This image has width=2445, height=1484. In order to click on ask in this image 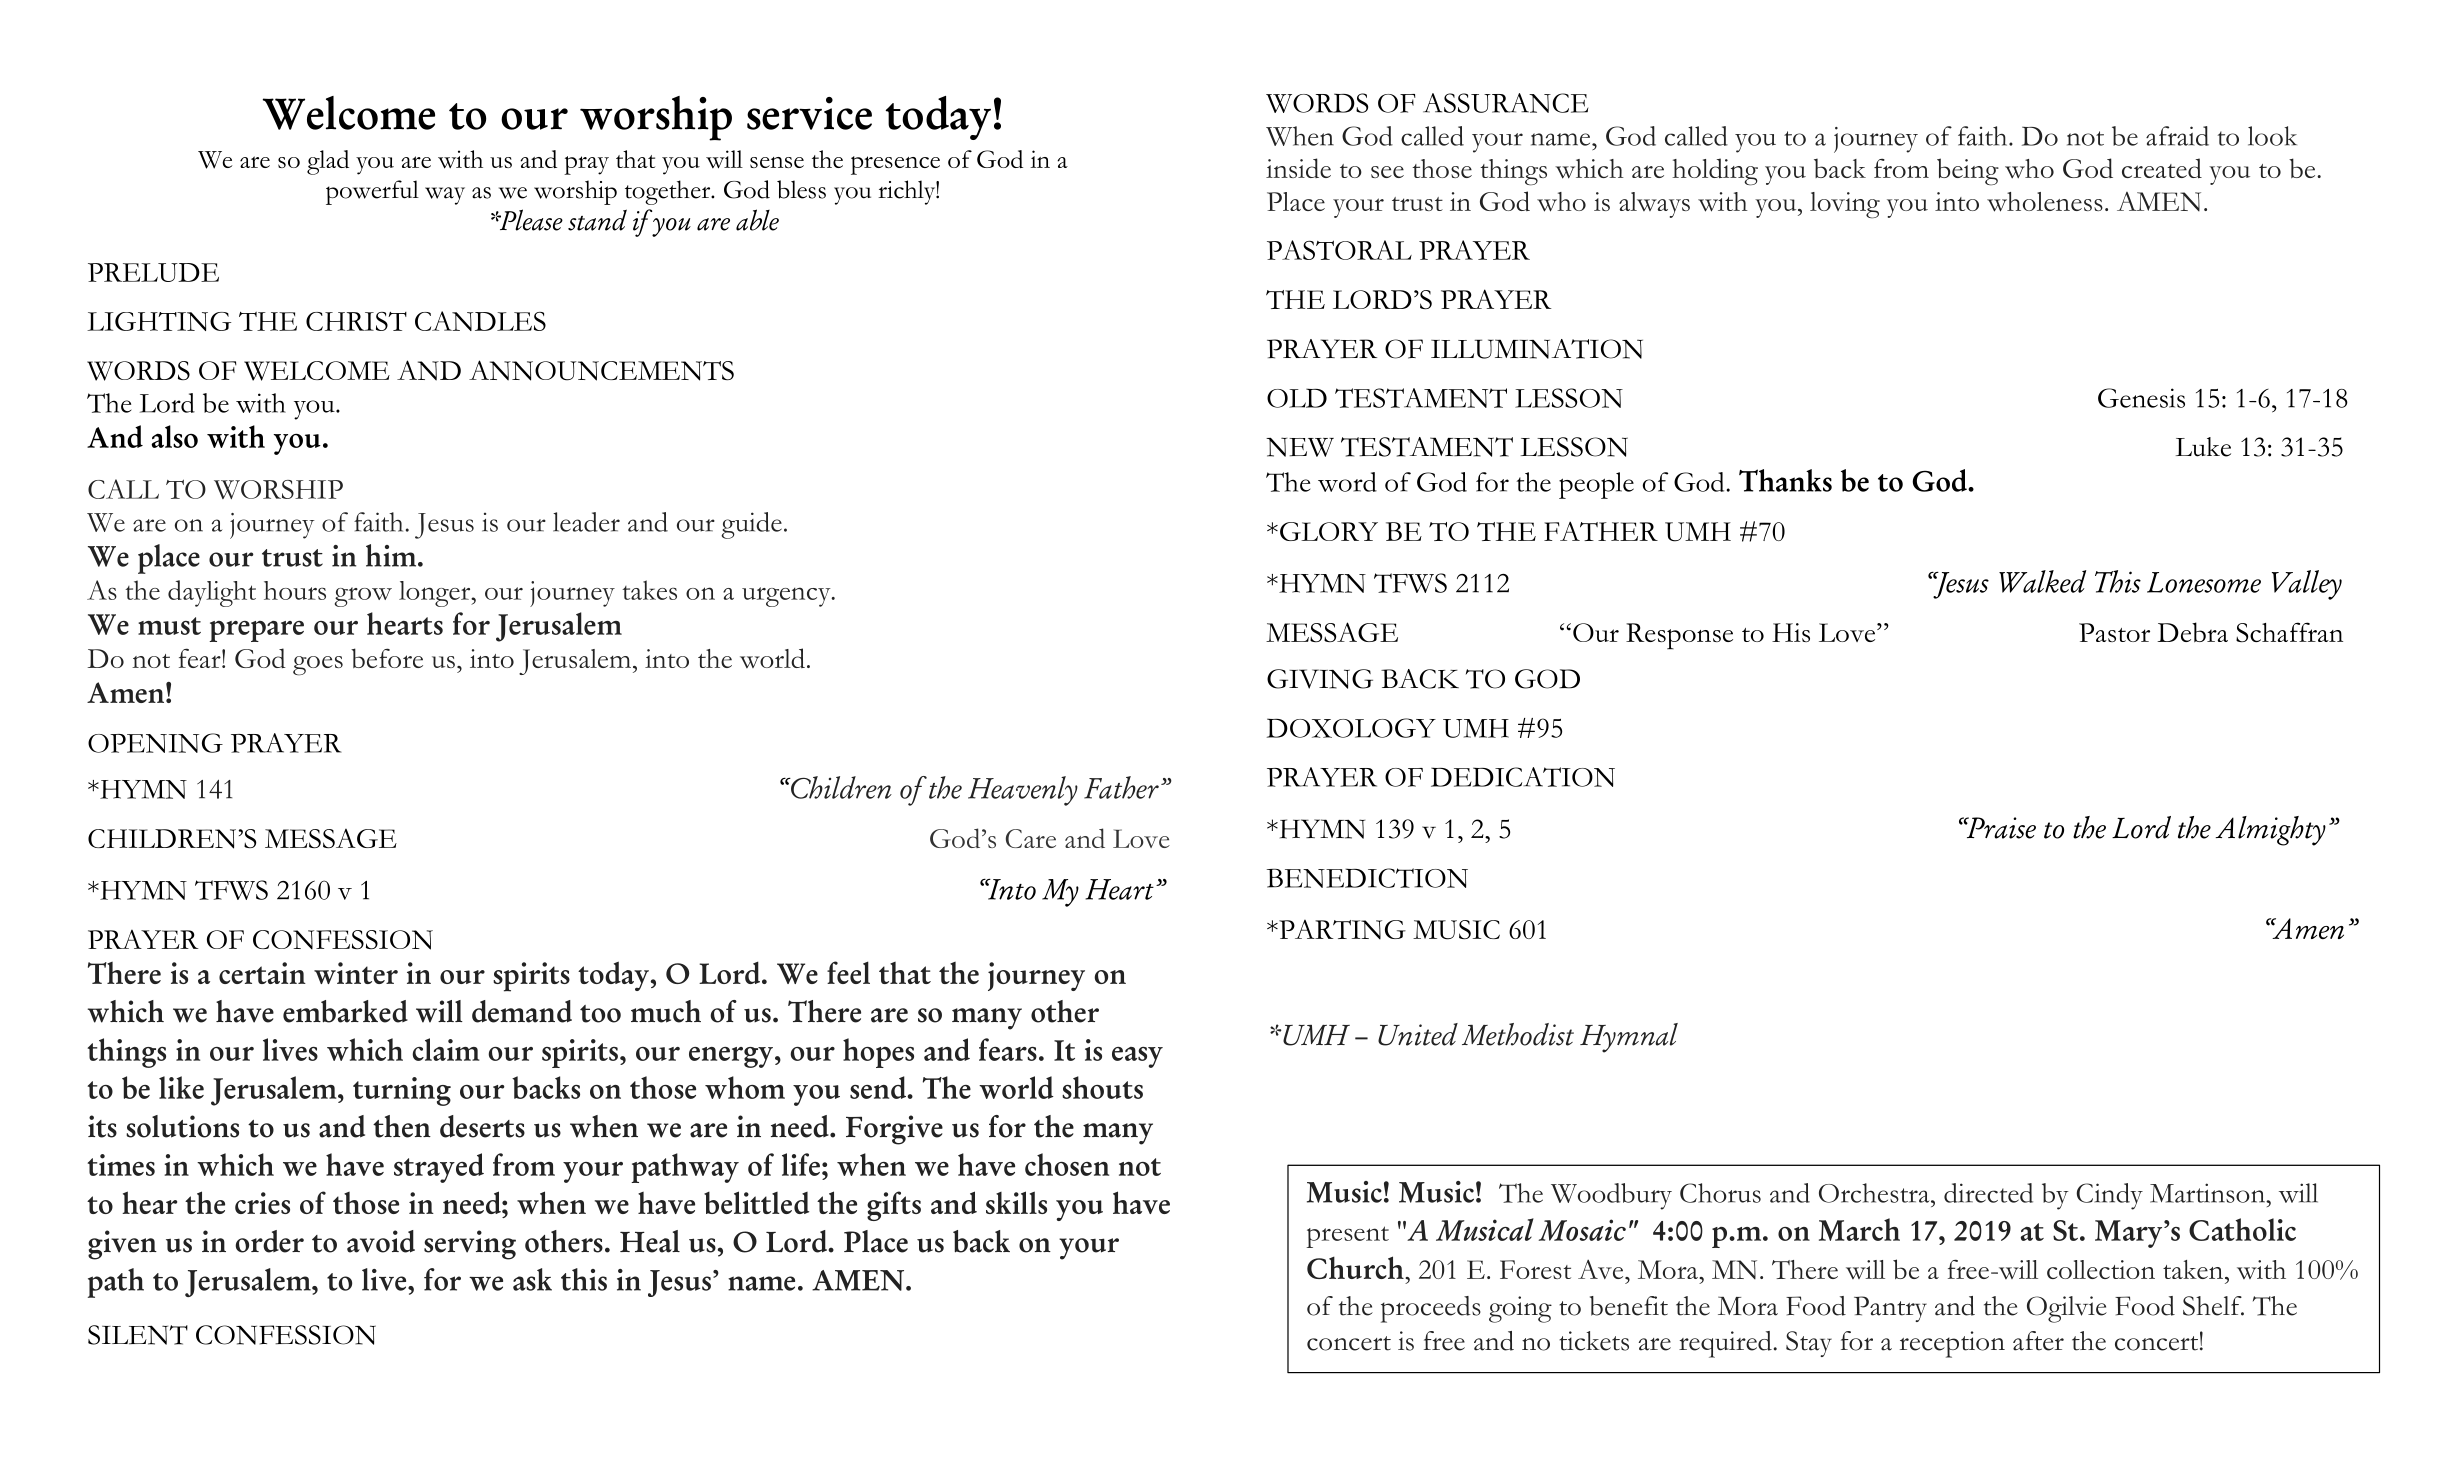, I will do `click(532, 1279)`.
